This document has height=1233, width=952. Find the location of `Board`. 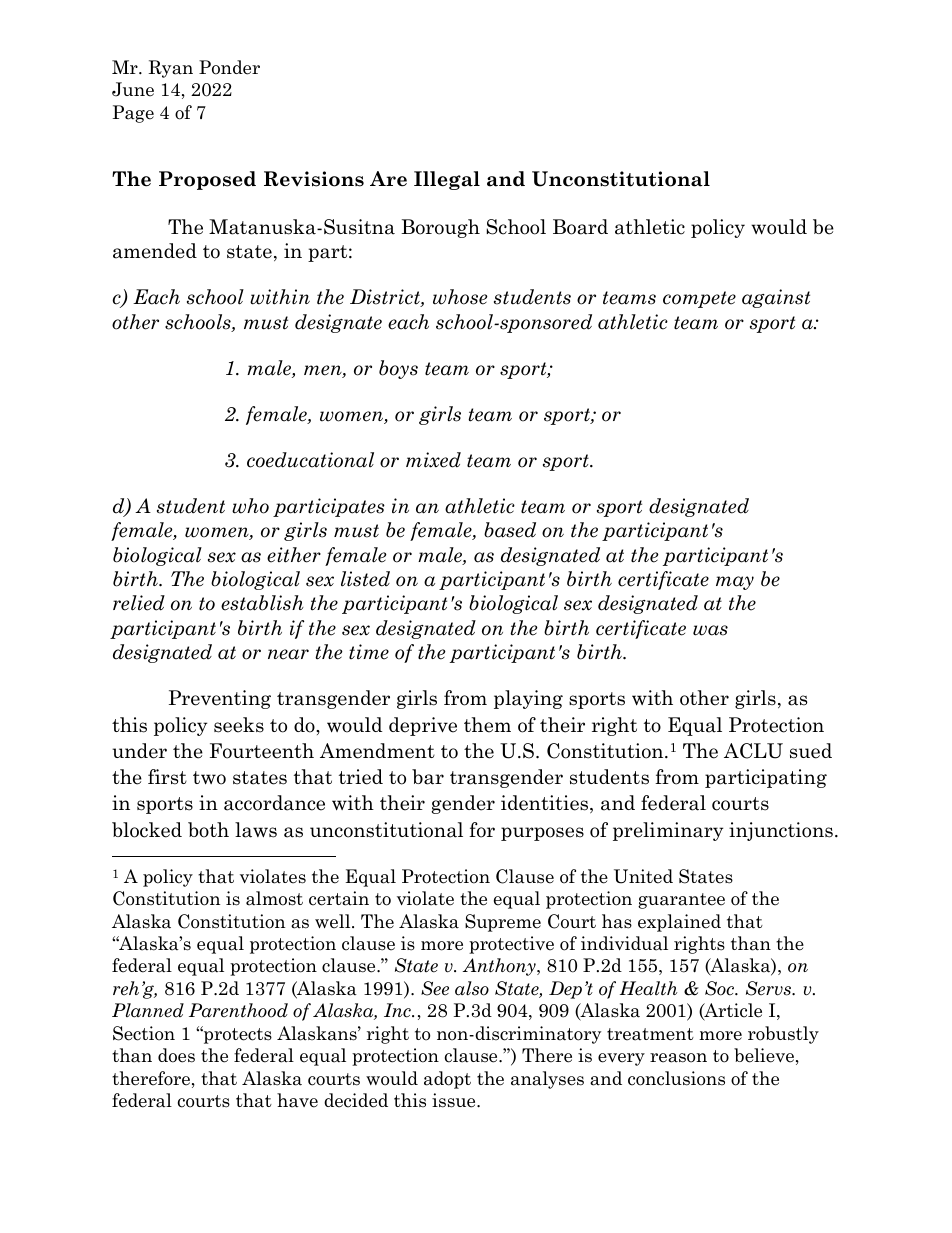

Board is located at coordinates (580, 227).
